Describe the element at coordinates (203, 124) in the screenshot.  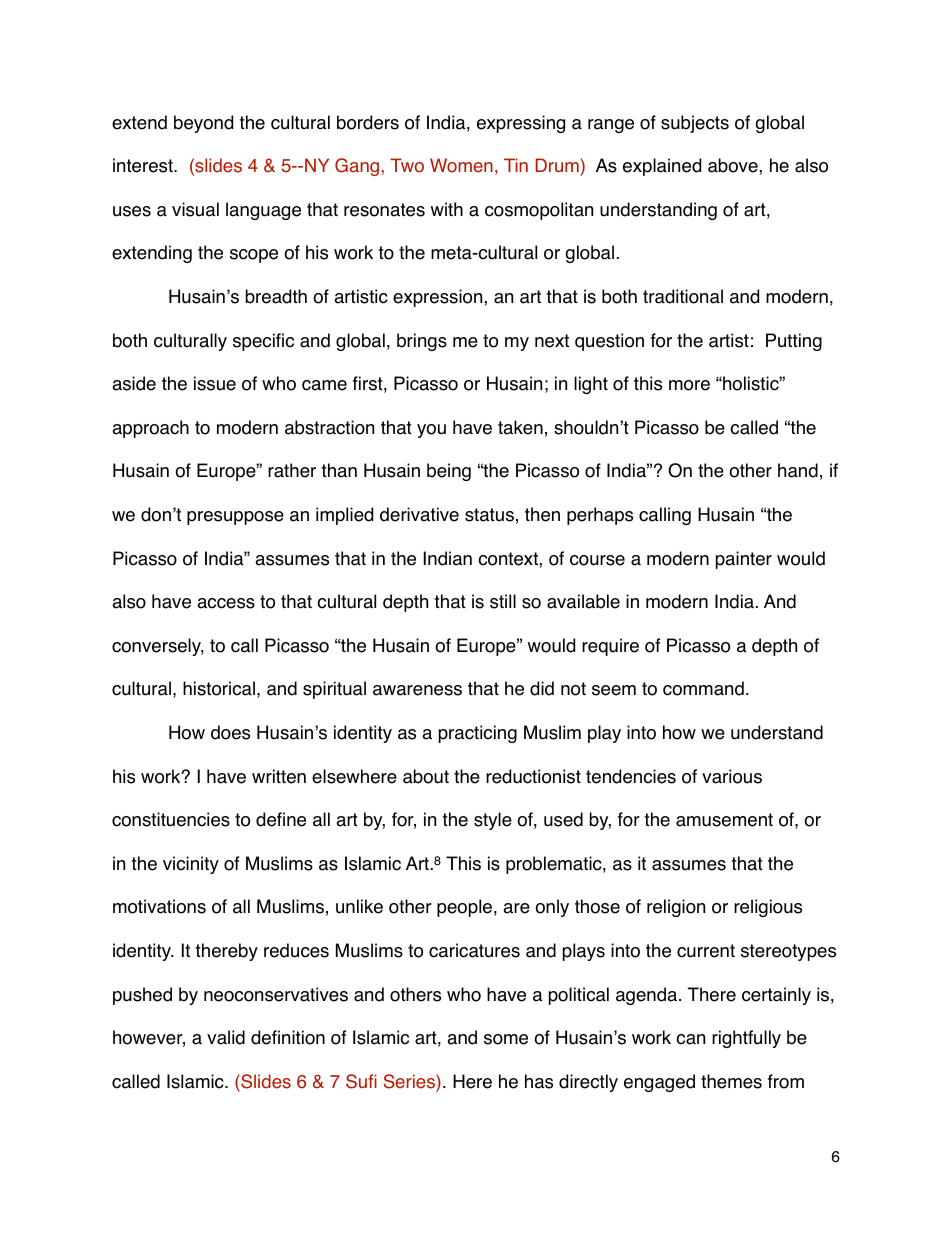
I see `beyond` at that location.
